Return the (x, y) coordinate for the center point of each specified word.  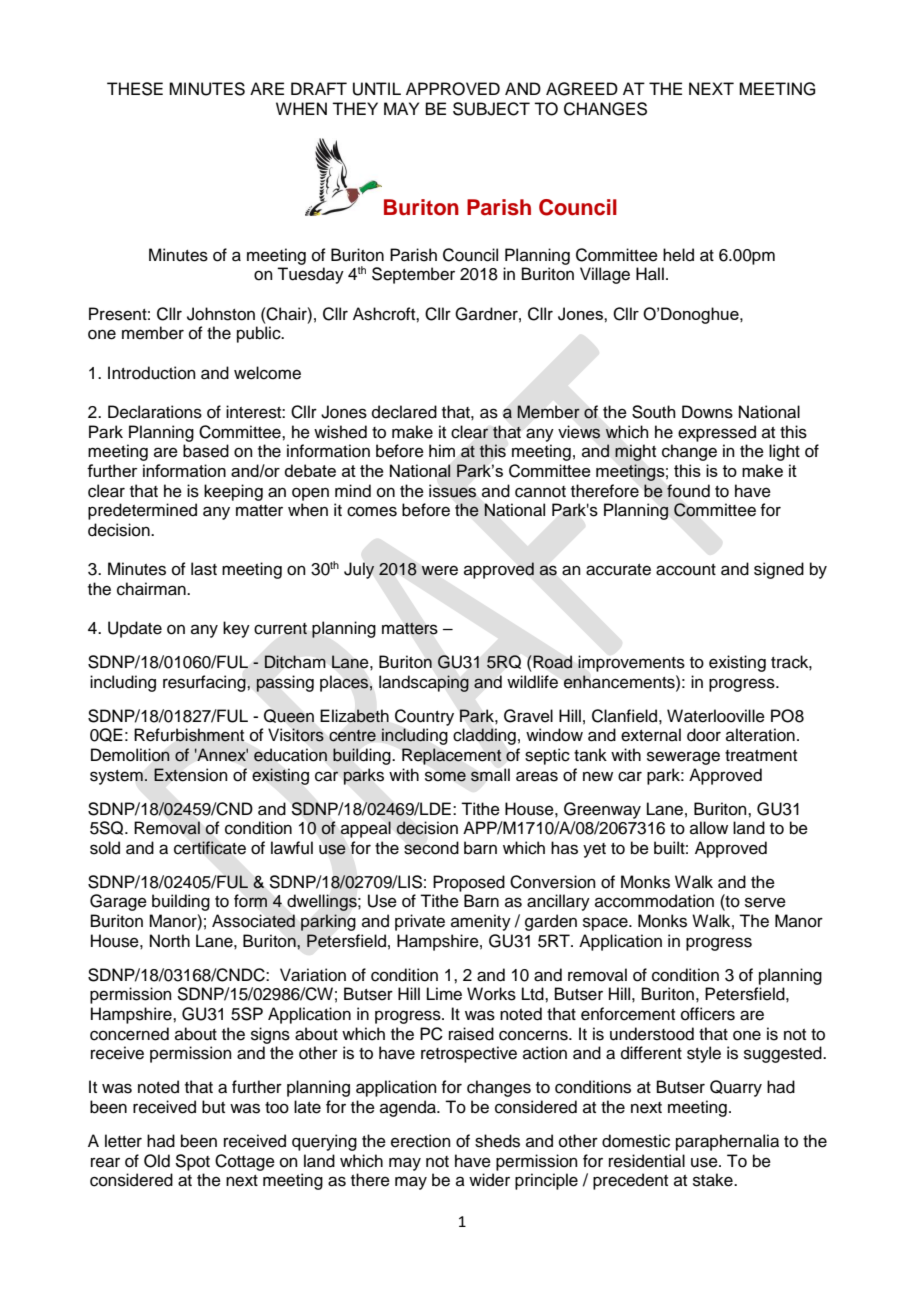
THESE (135, 89)
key (236, 629)
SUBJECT (491, 109)
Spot (192, 1162)
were (439, 570)
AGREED (582, 89)
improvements (631, 663)
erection (421, 1141)
